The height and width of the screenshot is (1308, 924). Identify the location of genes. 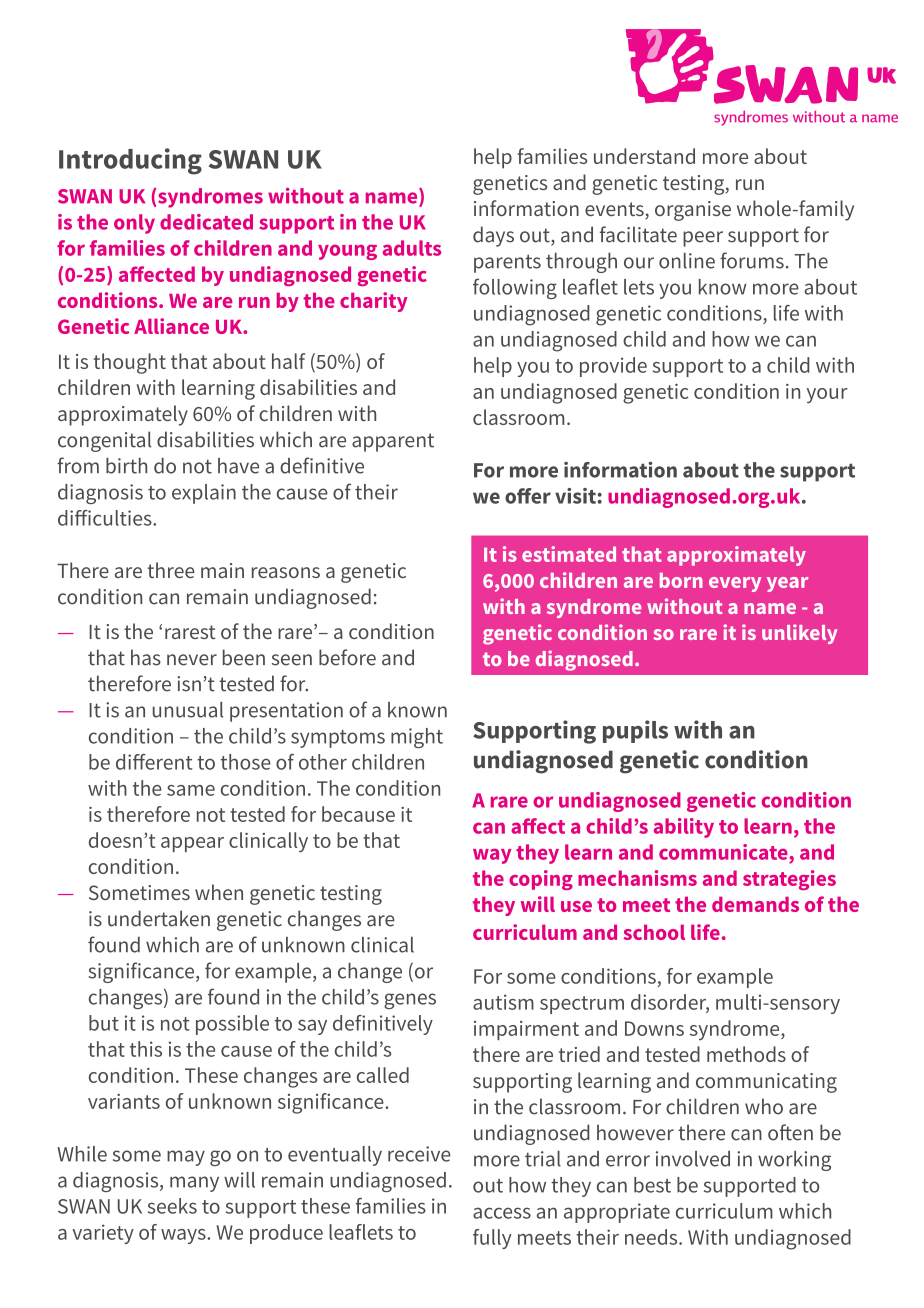
(410, 1001).
